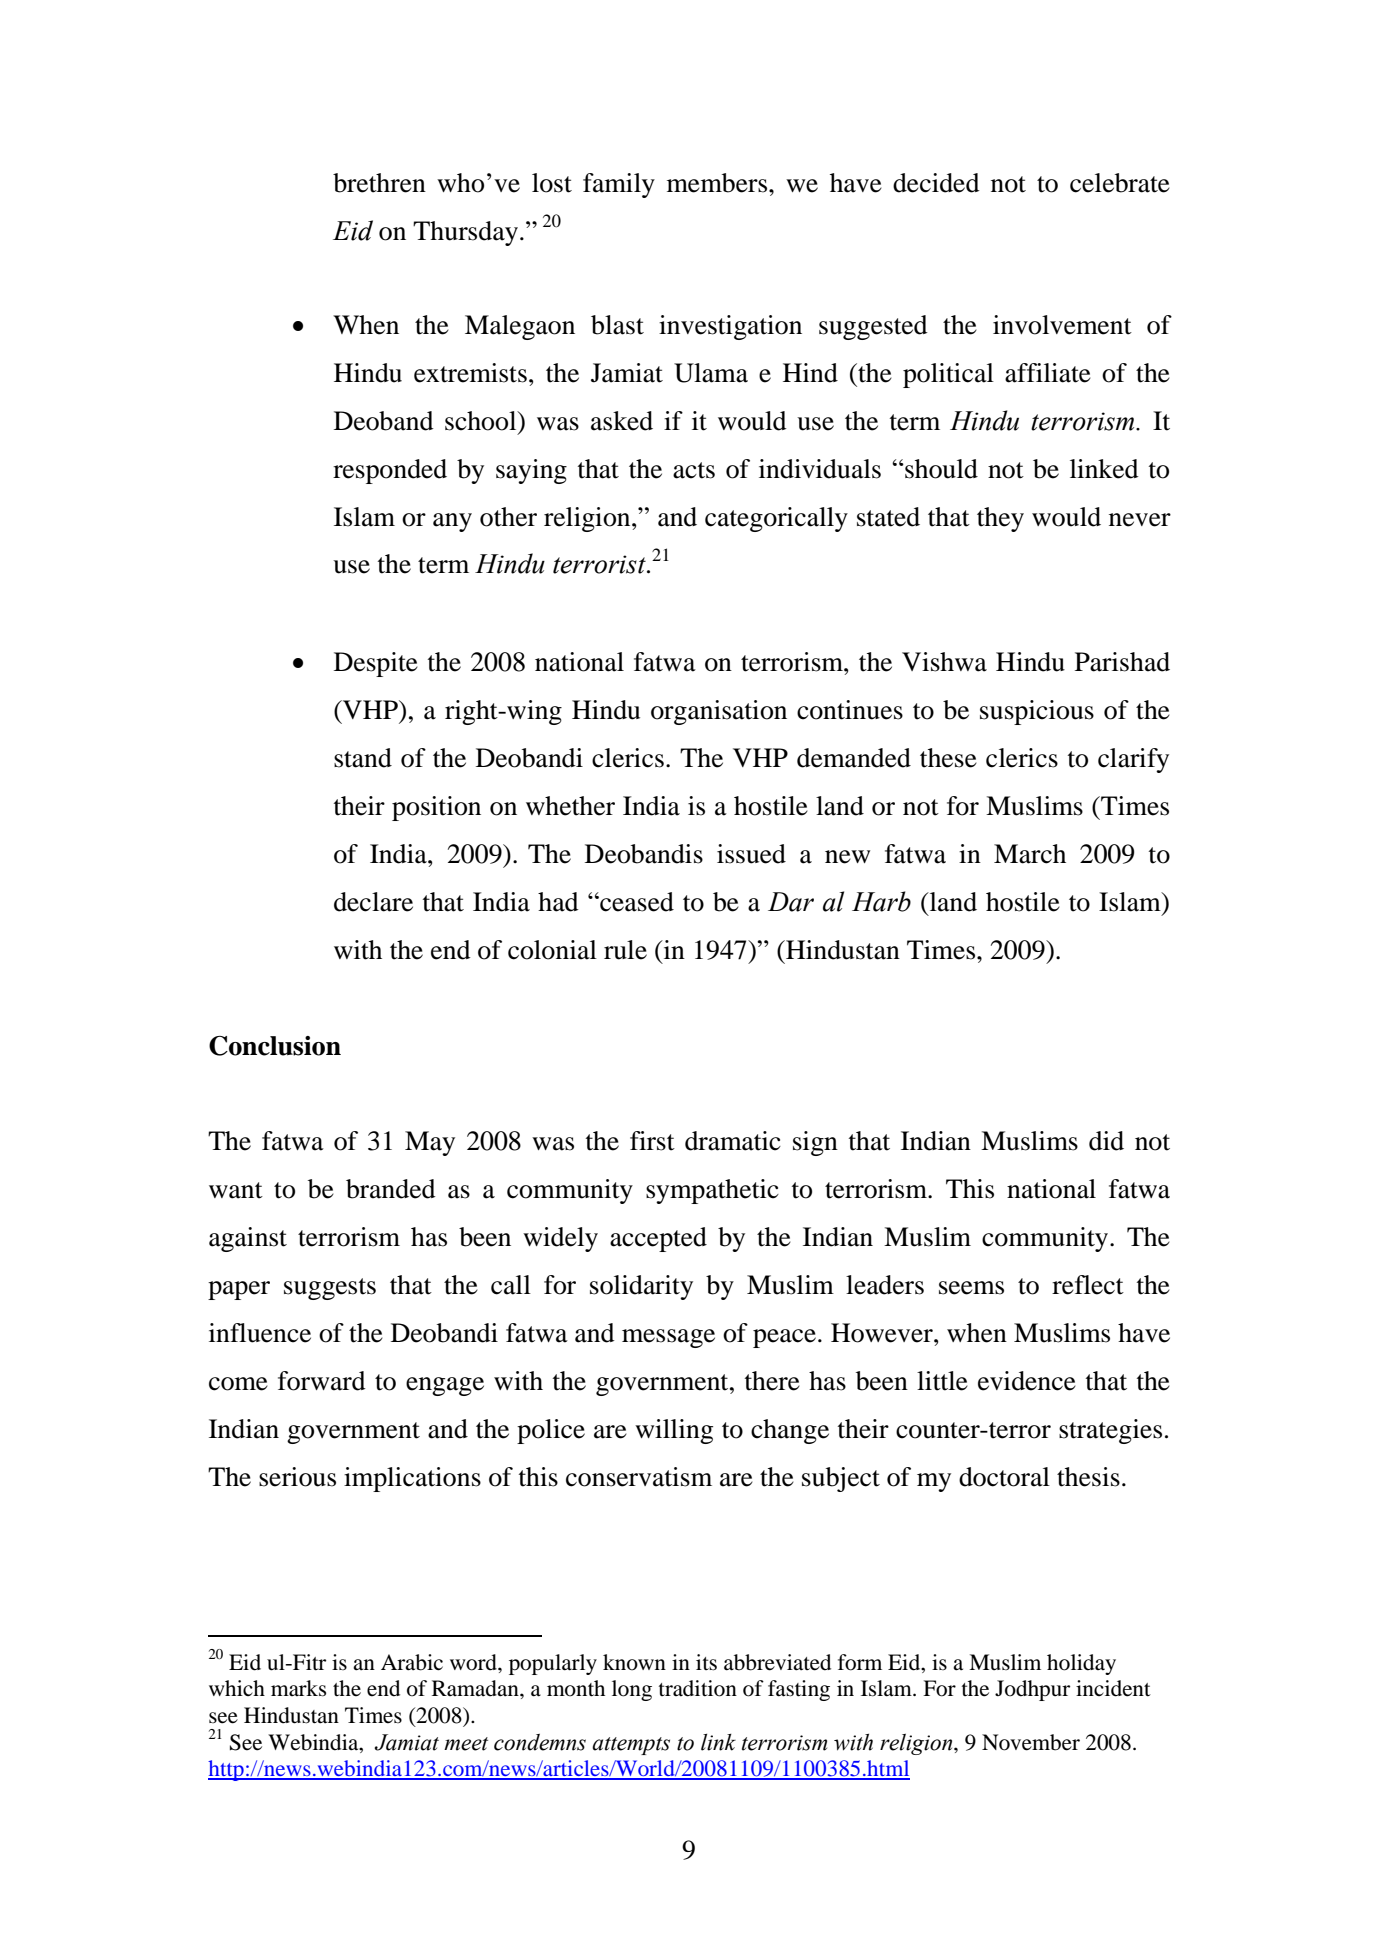 This screenshot has height=1949, width=1378. I want to click on organisation, so click(719, 712).
